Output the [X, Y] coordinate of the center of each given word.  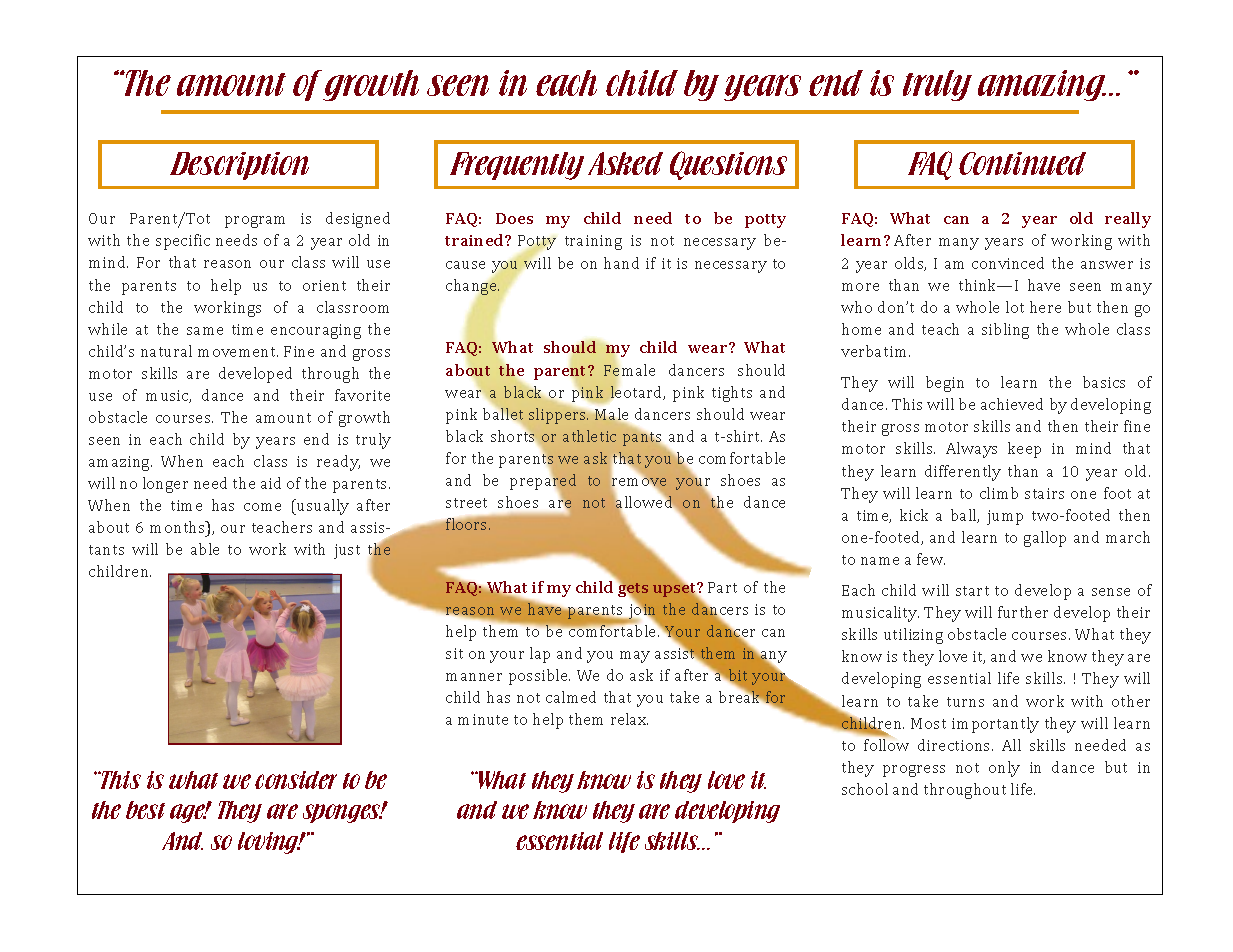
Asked [625, 163]
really [1128, 220]
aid [271, 483]
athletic [589, 436]
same [205, 331]
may [635, 657]
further [1023, 612]
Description [239, 166]
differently [963, 473]
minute [483, 719]
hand [621, 263]
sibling [1005, 331]
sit [454, 653]
